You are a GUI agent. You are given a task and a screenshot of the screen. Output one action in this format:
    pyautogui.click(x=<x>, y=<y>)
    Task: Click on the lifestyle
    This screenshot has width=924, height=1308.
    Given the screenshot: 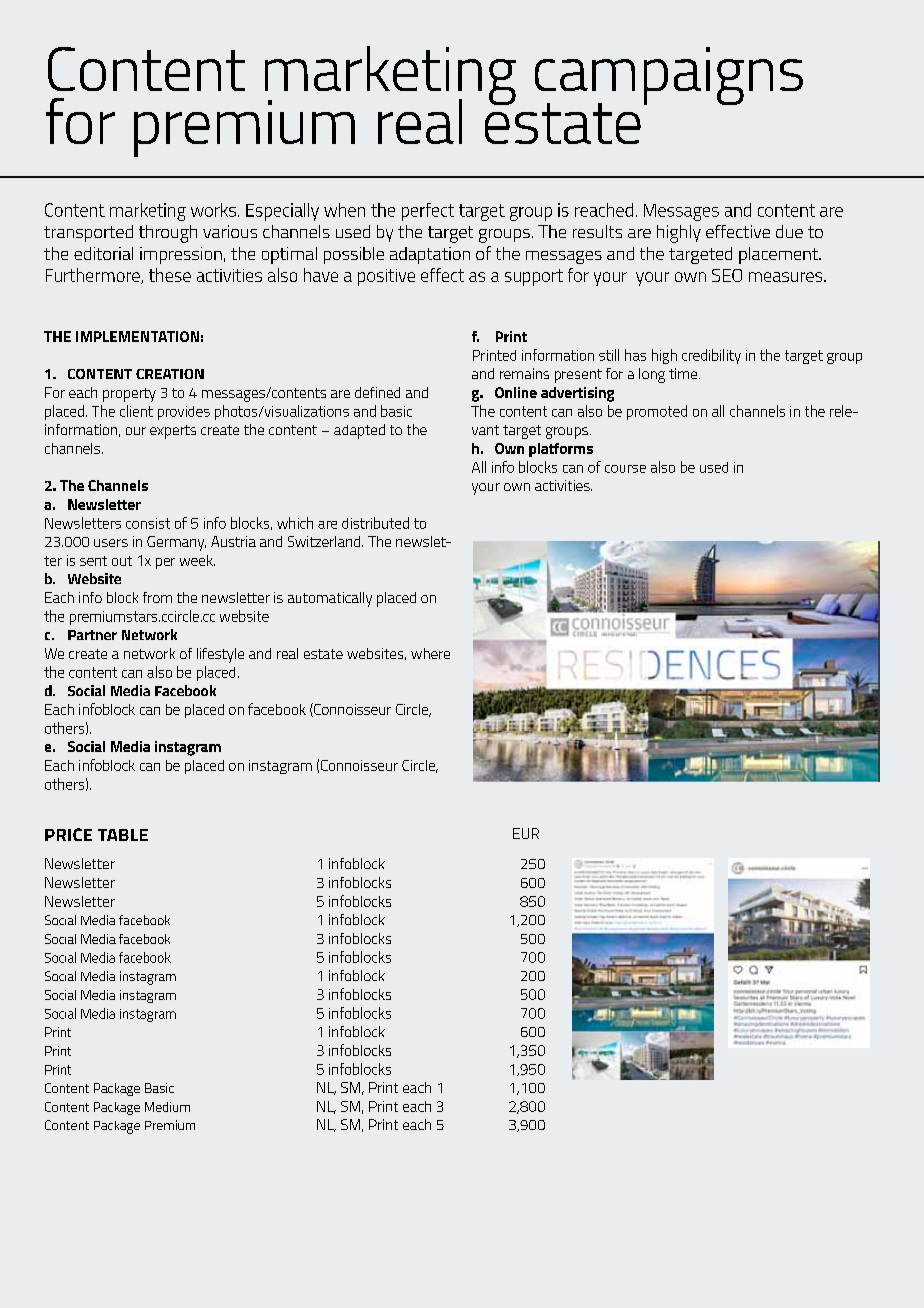 What is the action you would take?
    pyautogui.click(x=220, y=655)
